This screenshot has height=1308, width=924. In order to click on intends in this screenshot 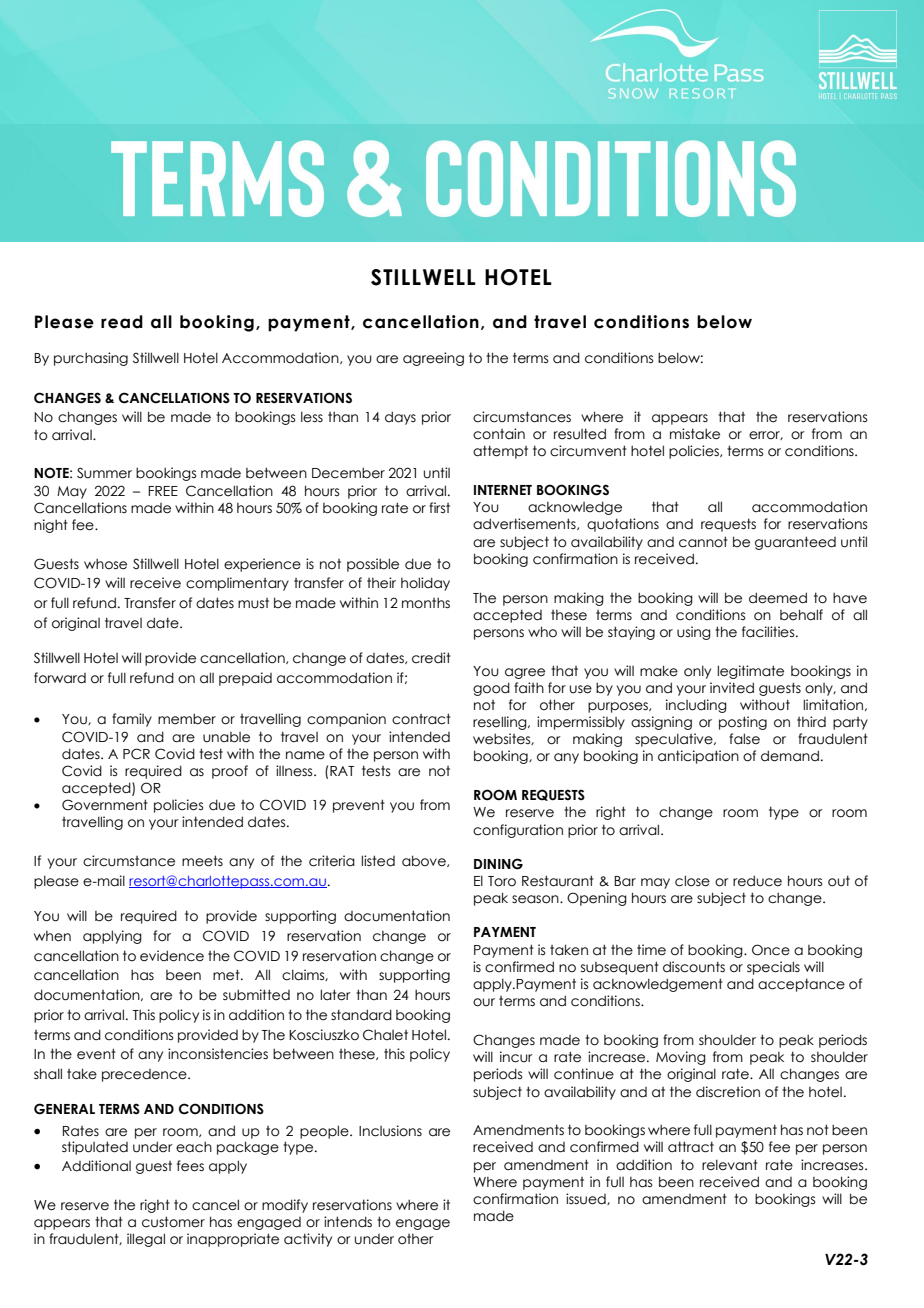, I will do `click(348, 1222)`.
